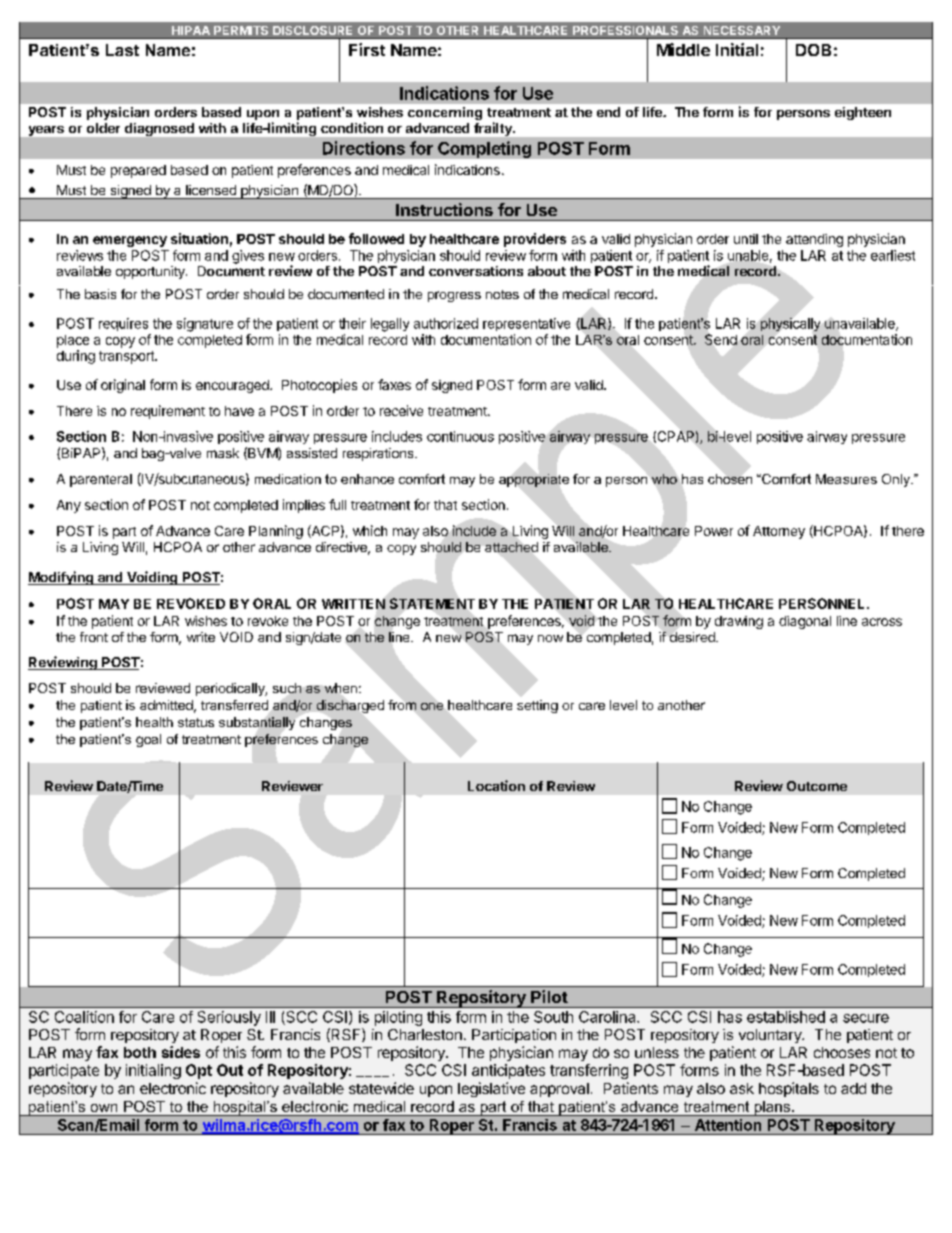 The image size is (952, 1233). I want to click on Location, so click(496, 785).
